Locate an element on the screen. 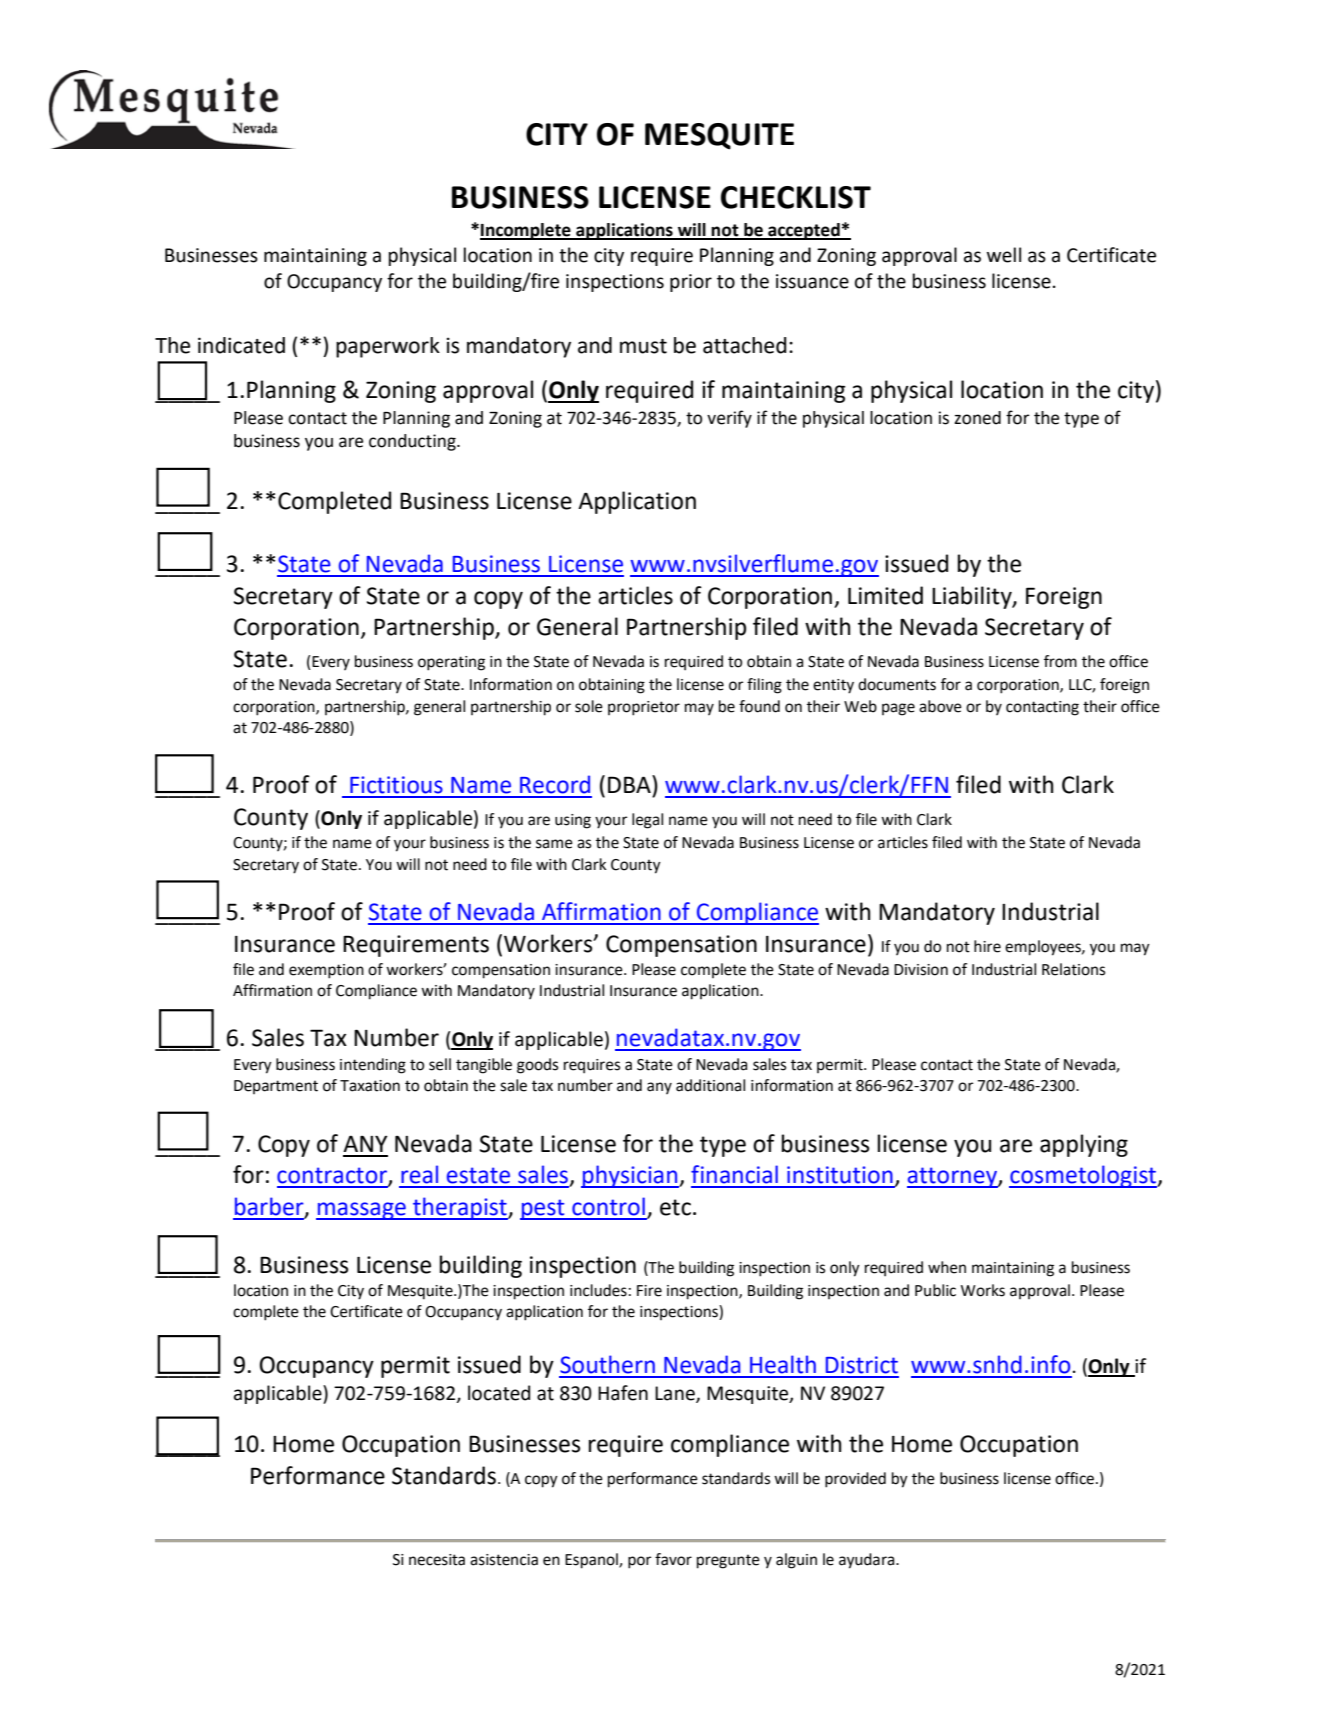 This screenshot has height=1709, width=1321. legal is located at coordinates (647, 821).
